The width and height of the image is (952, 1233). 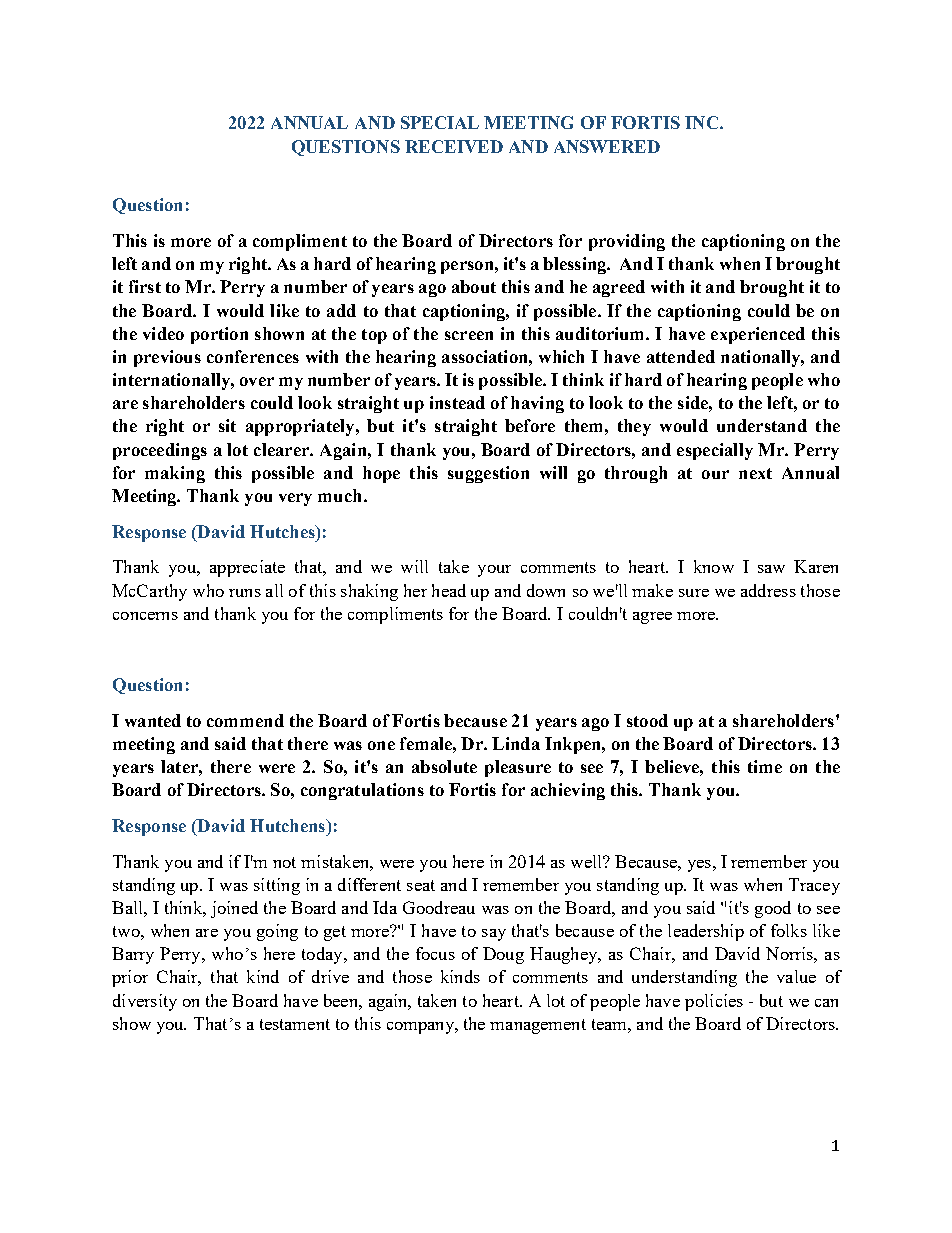 What do you see at coordinates (145, 1002) in the image?
I see `diversity` at bounding box center [145, 1002].
